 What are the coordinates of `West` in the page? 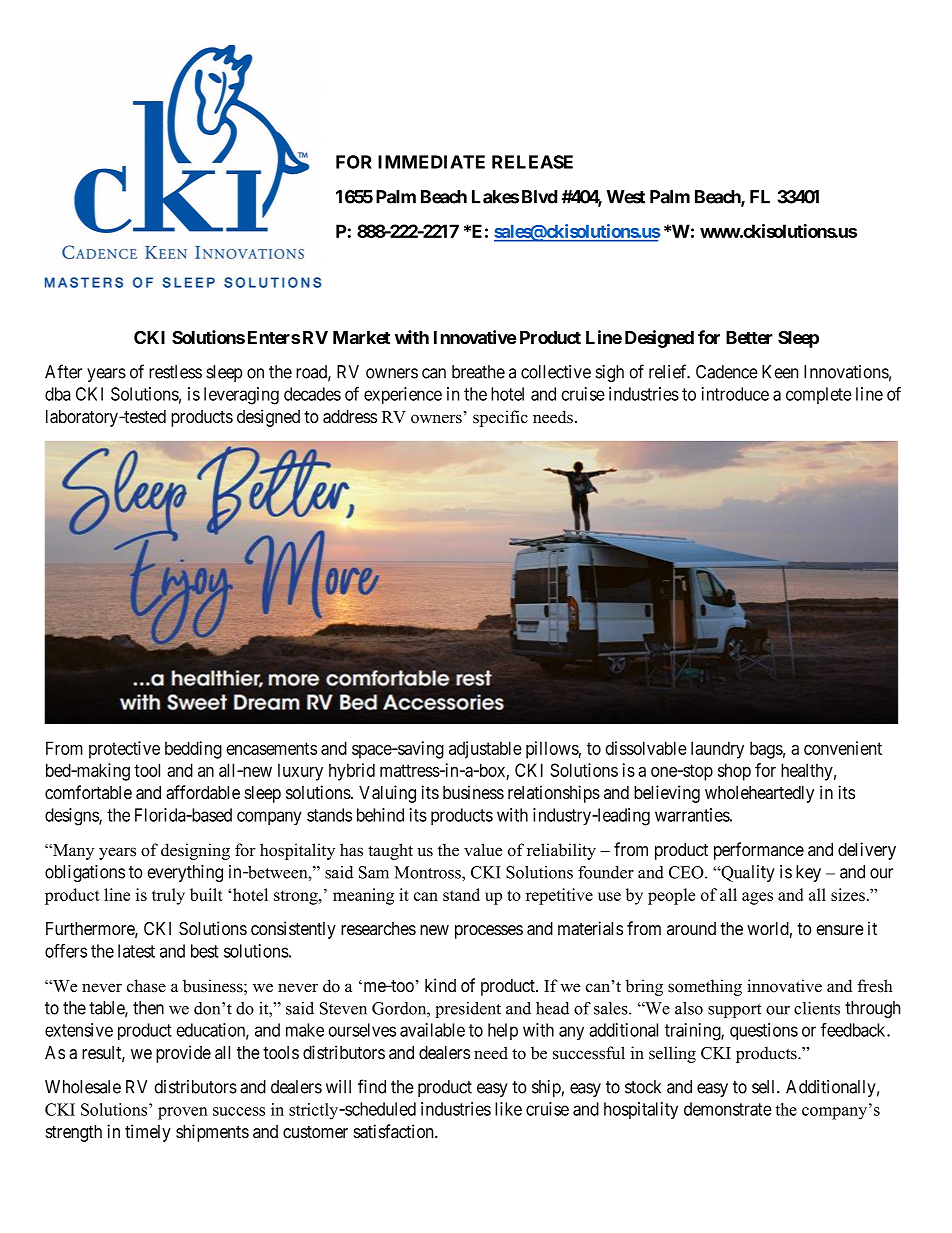 It's located at (626, 197).
